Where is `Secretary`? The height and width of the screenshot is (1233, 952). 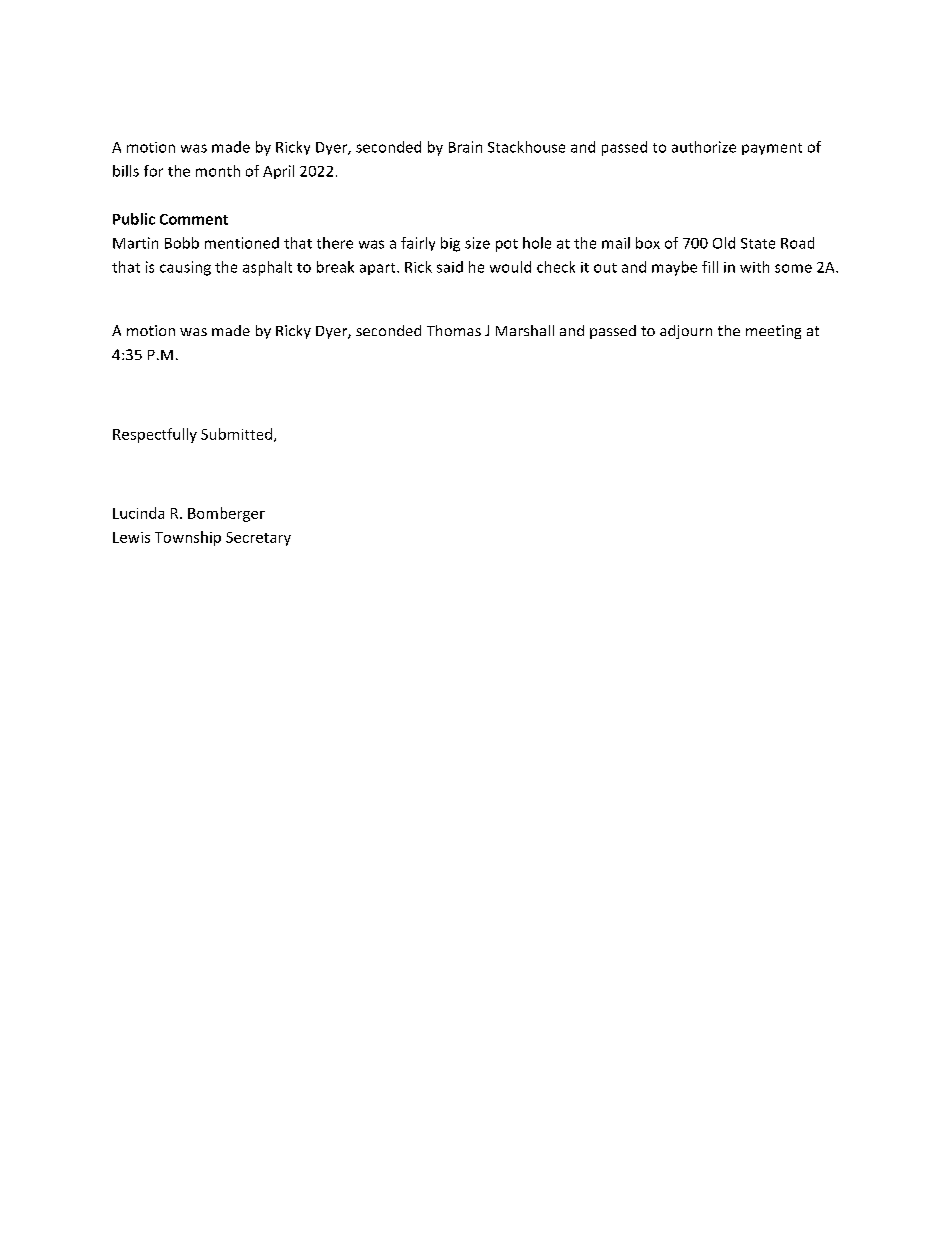 Secretary is located at coordinates (258, 539).
